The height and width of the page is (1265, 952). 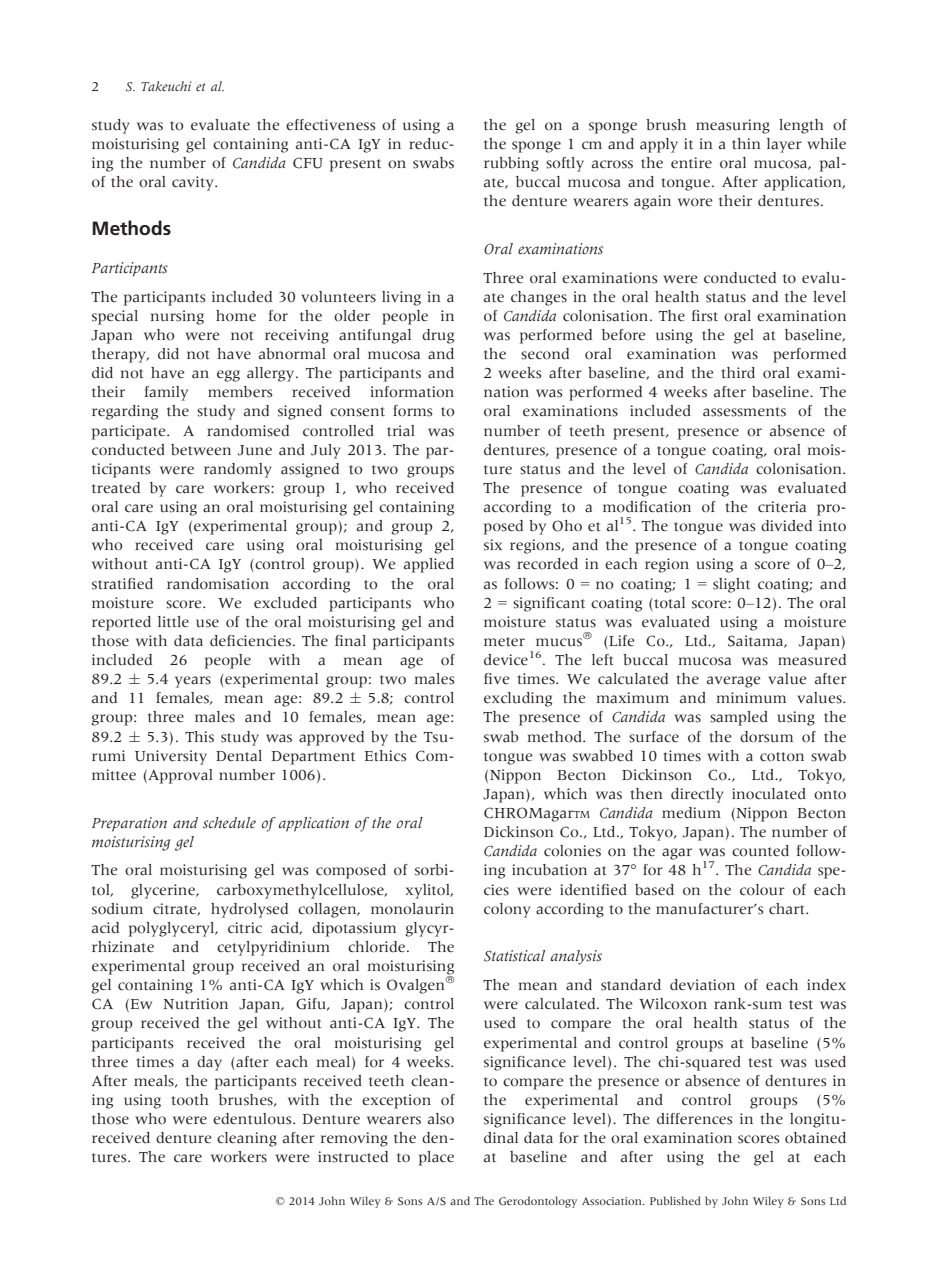 I want to click on edentulous, so click(x=253, y=1119).
